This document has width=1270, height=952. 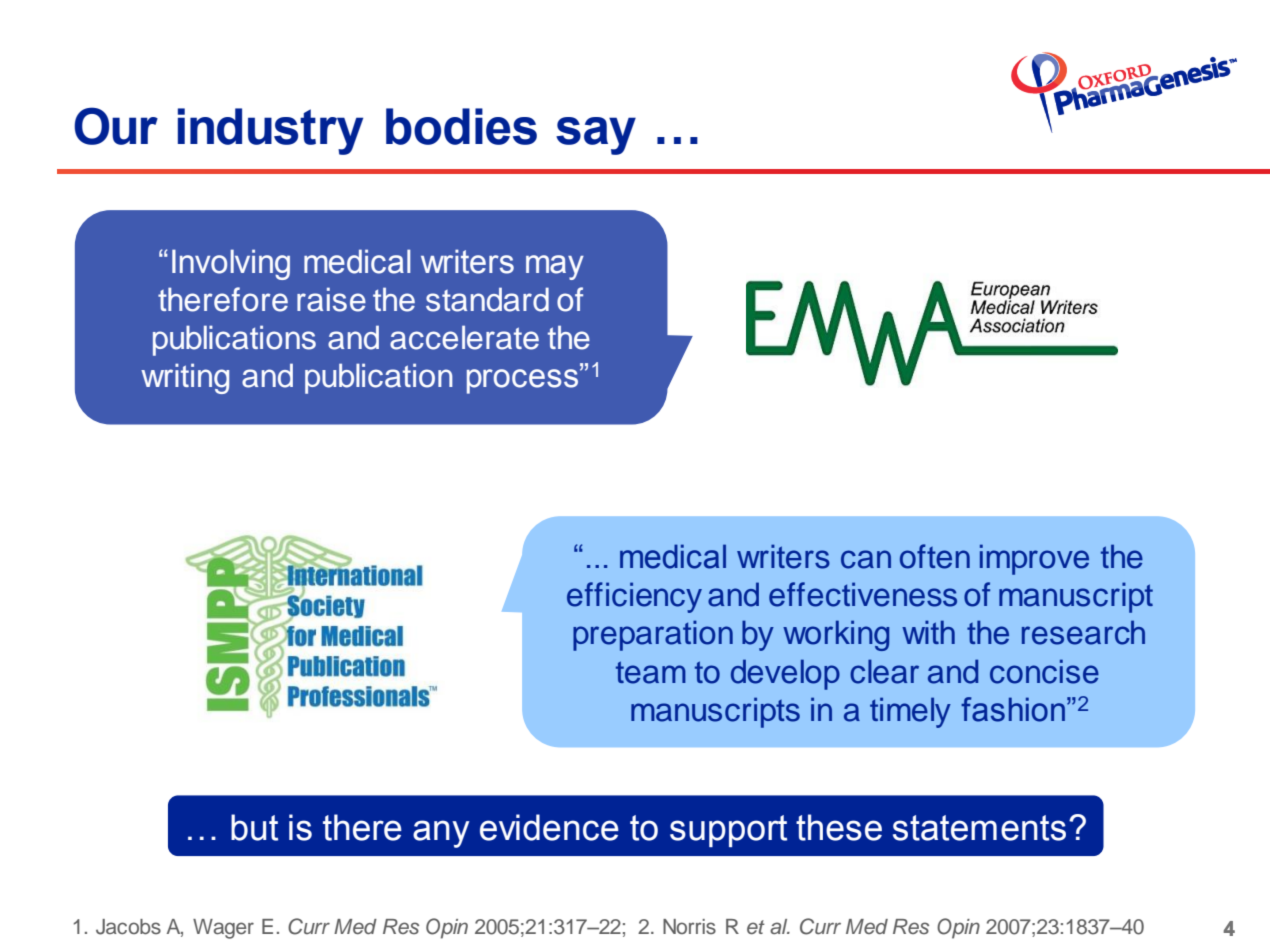 I want to click on industry, so click(x=270, y=131).
